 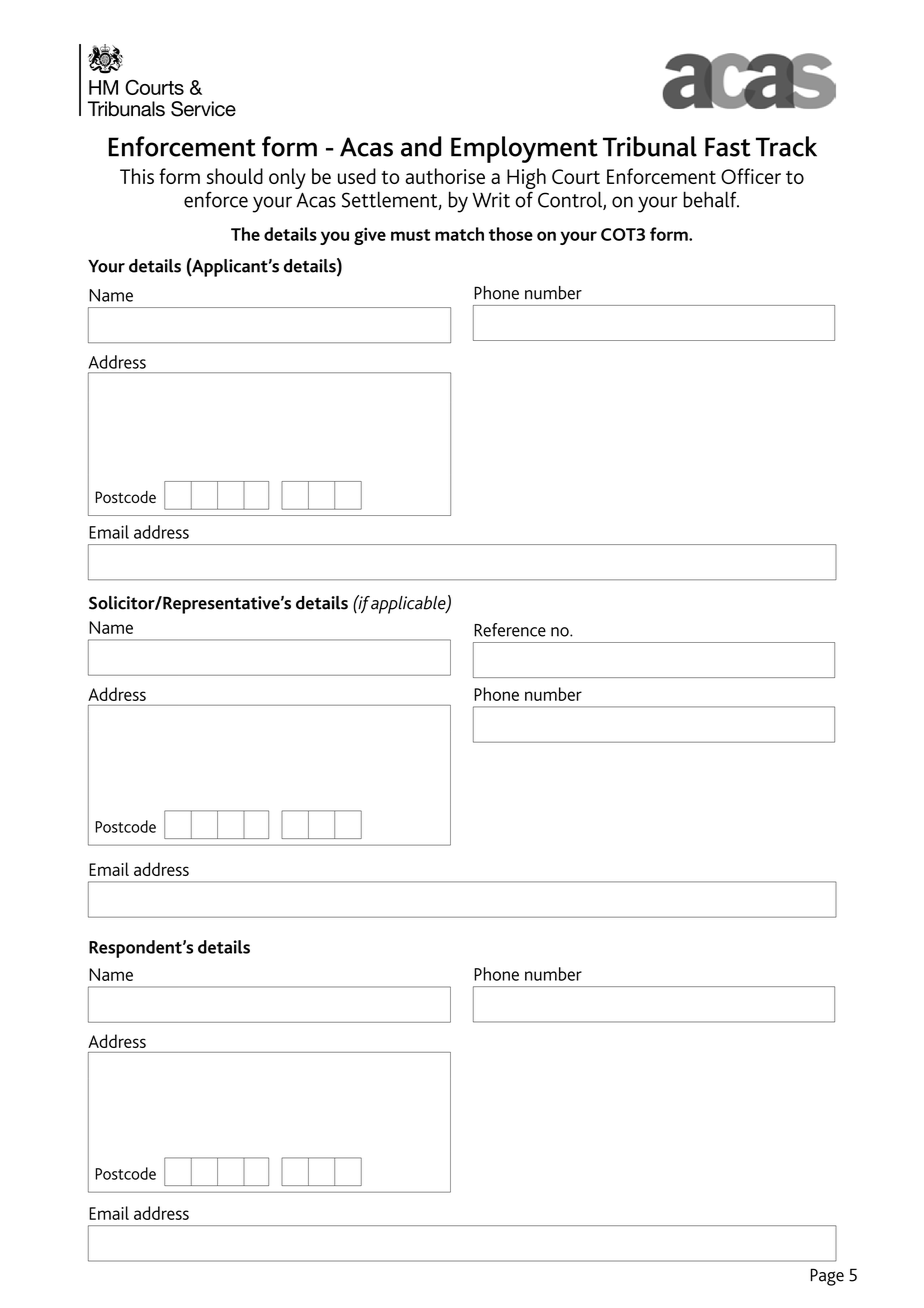 What do you see at coordinates (459, 234) in the page?
I see `match` at bounding box center [459, 234].
